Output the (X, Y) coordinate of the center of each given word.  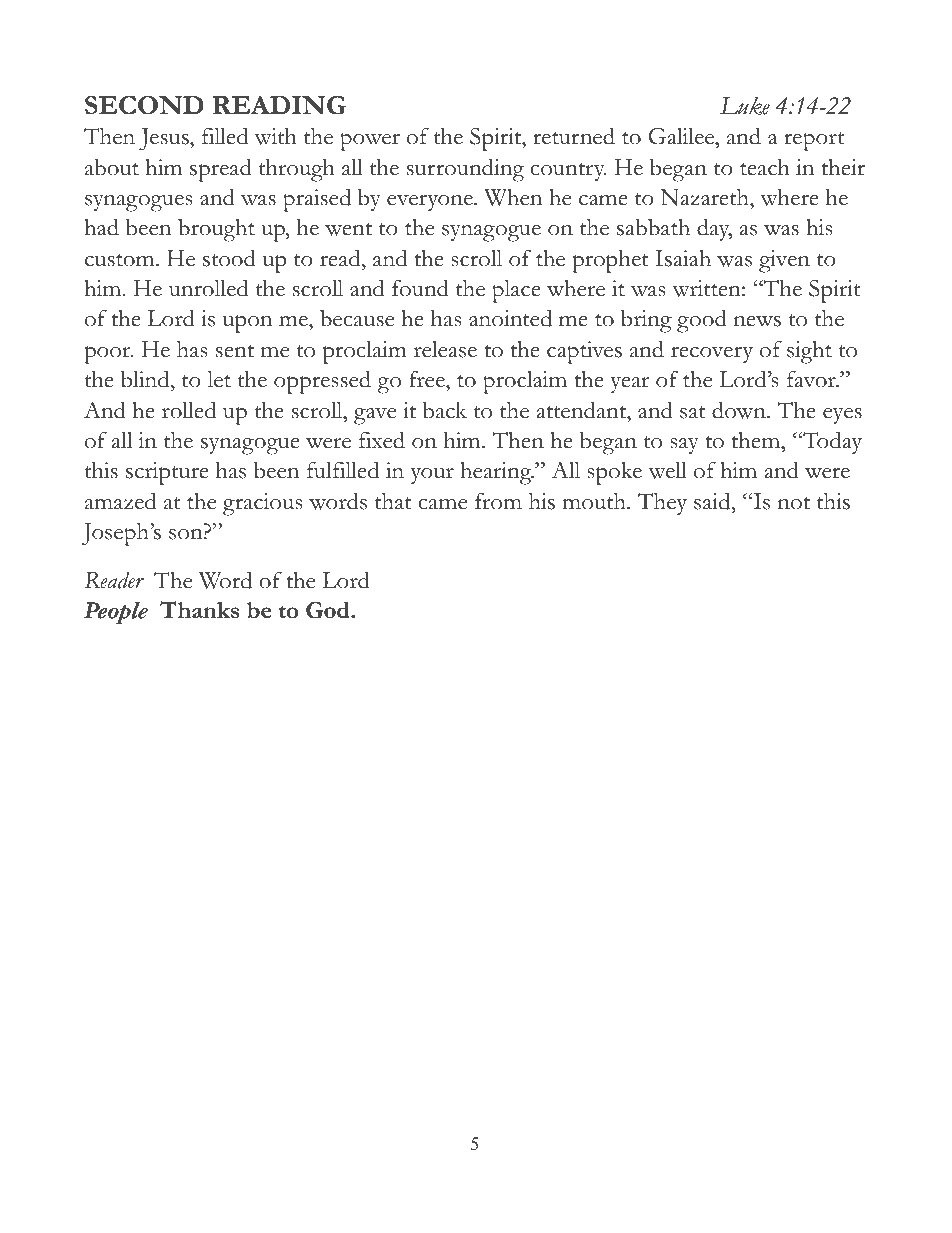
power (370, 142)
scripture (167, 473)
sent (235, 351)
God (329, 610)
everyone (431, 202)
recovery (712, 354)
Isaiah (683, 258)
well (667, 470)
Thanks (200, 609)
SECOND (144, 105)
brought (216, 230)
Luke (745, 106)
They (662, 504)
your (432, 475)
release (445, 349)
